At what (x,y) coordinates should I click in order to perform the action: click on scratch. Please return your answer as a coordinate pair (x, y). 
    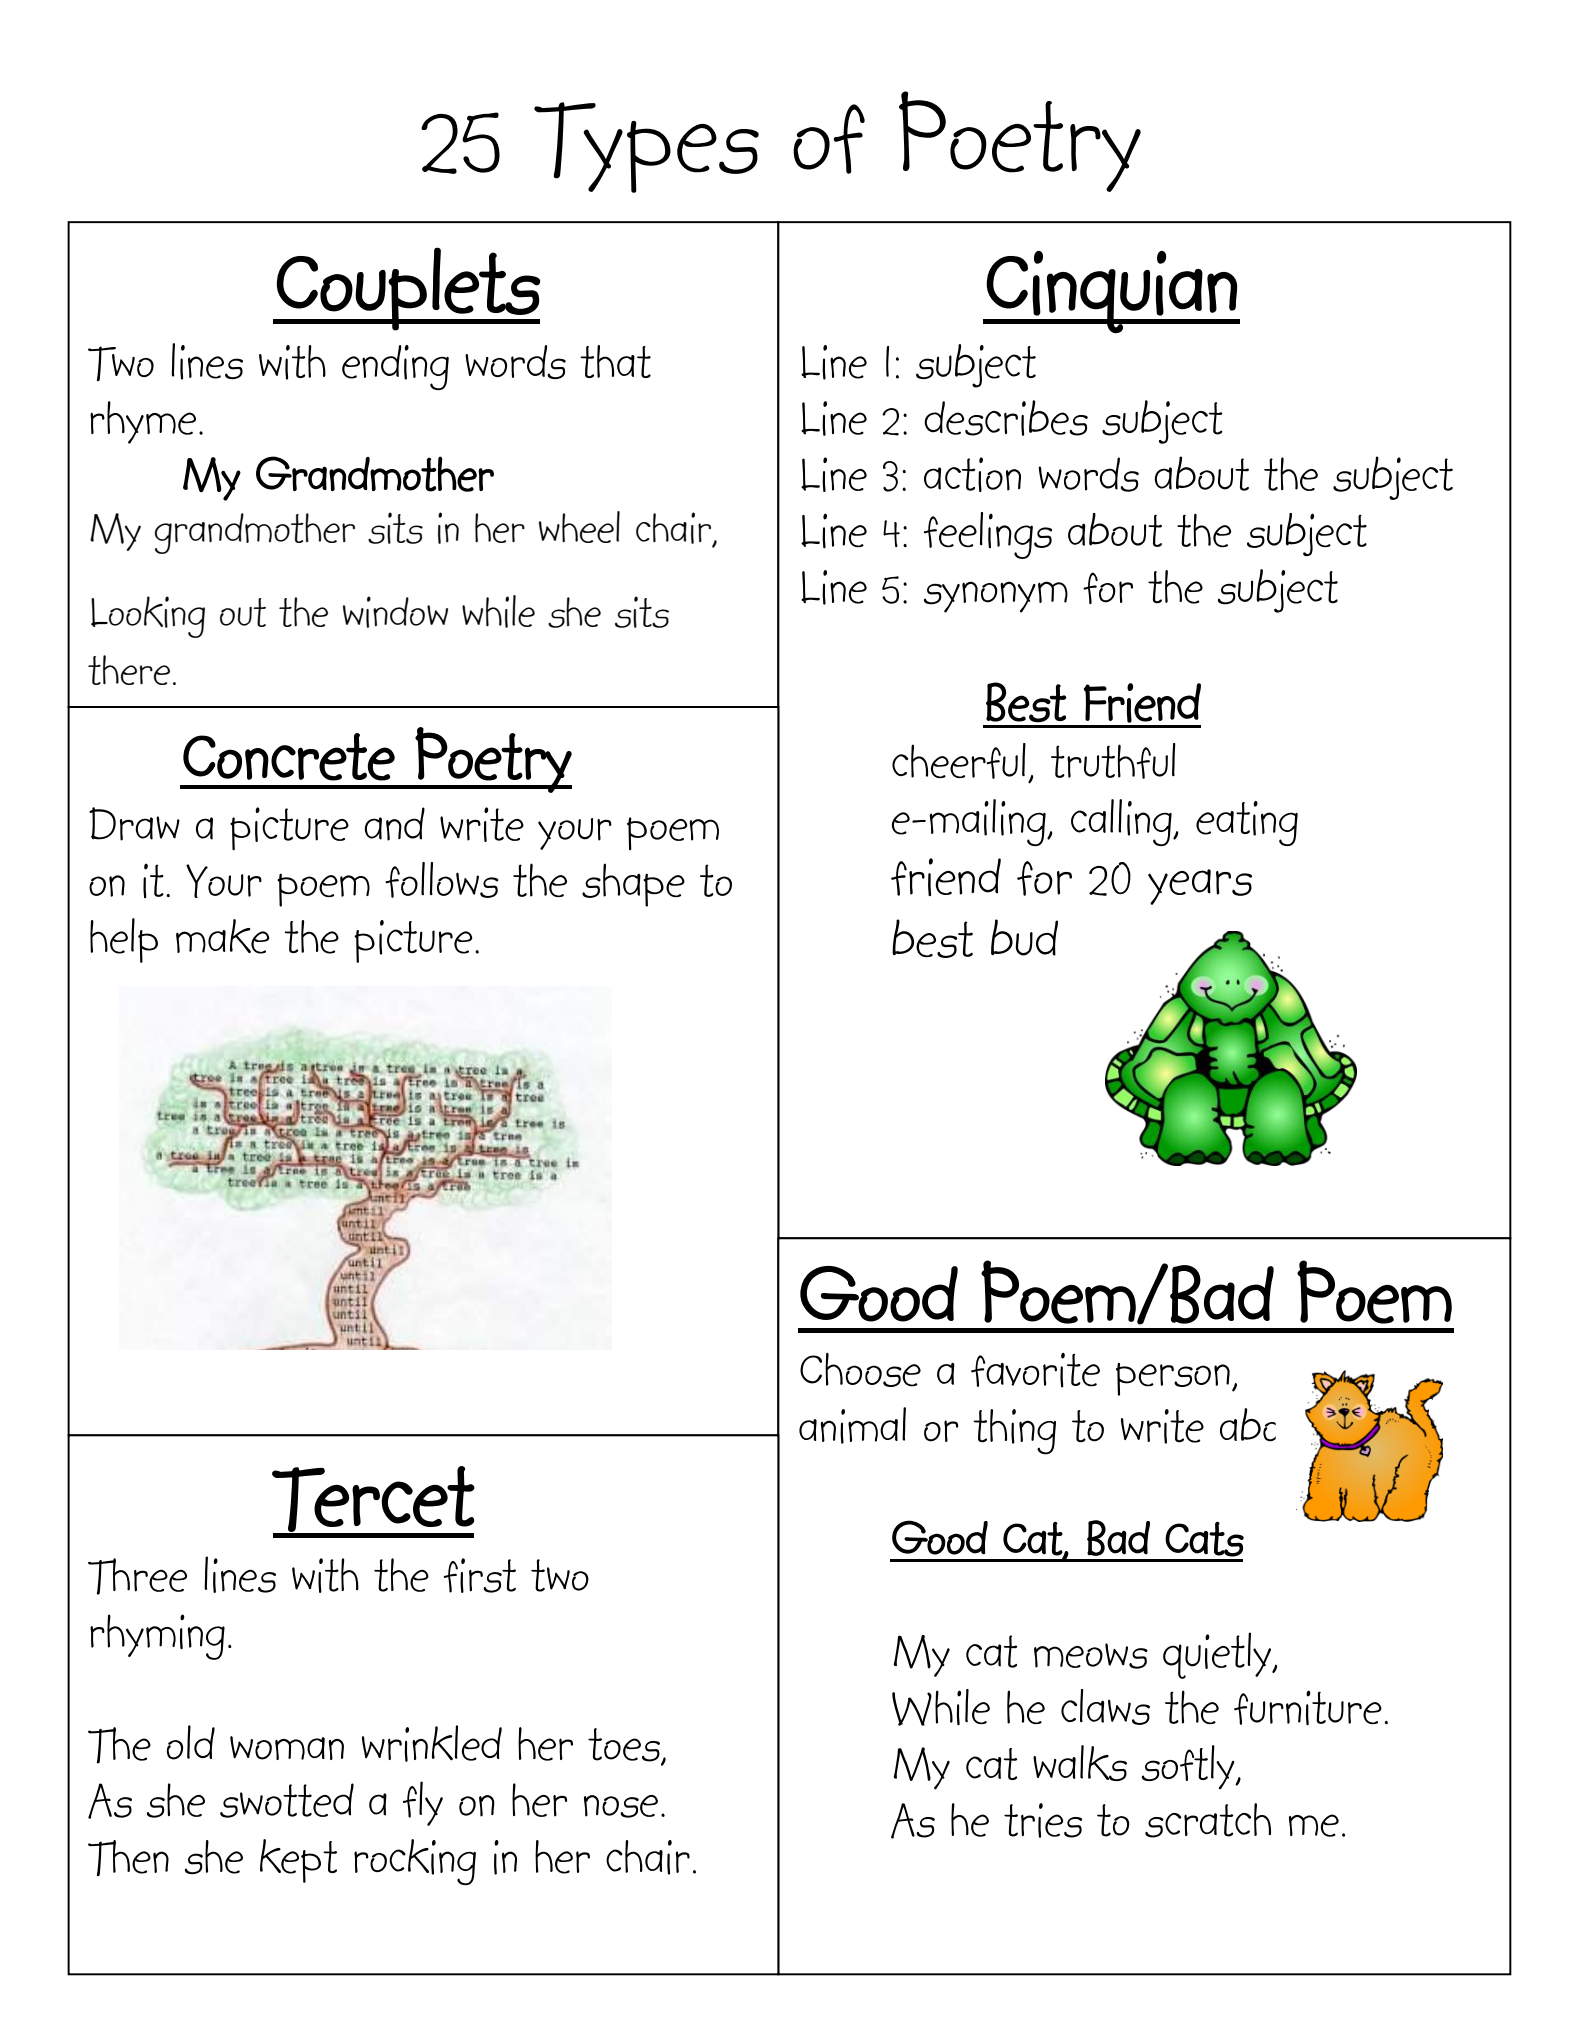
    Looking at the image, I should click on (1208, 1820).
